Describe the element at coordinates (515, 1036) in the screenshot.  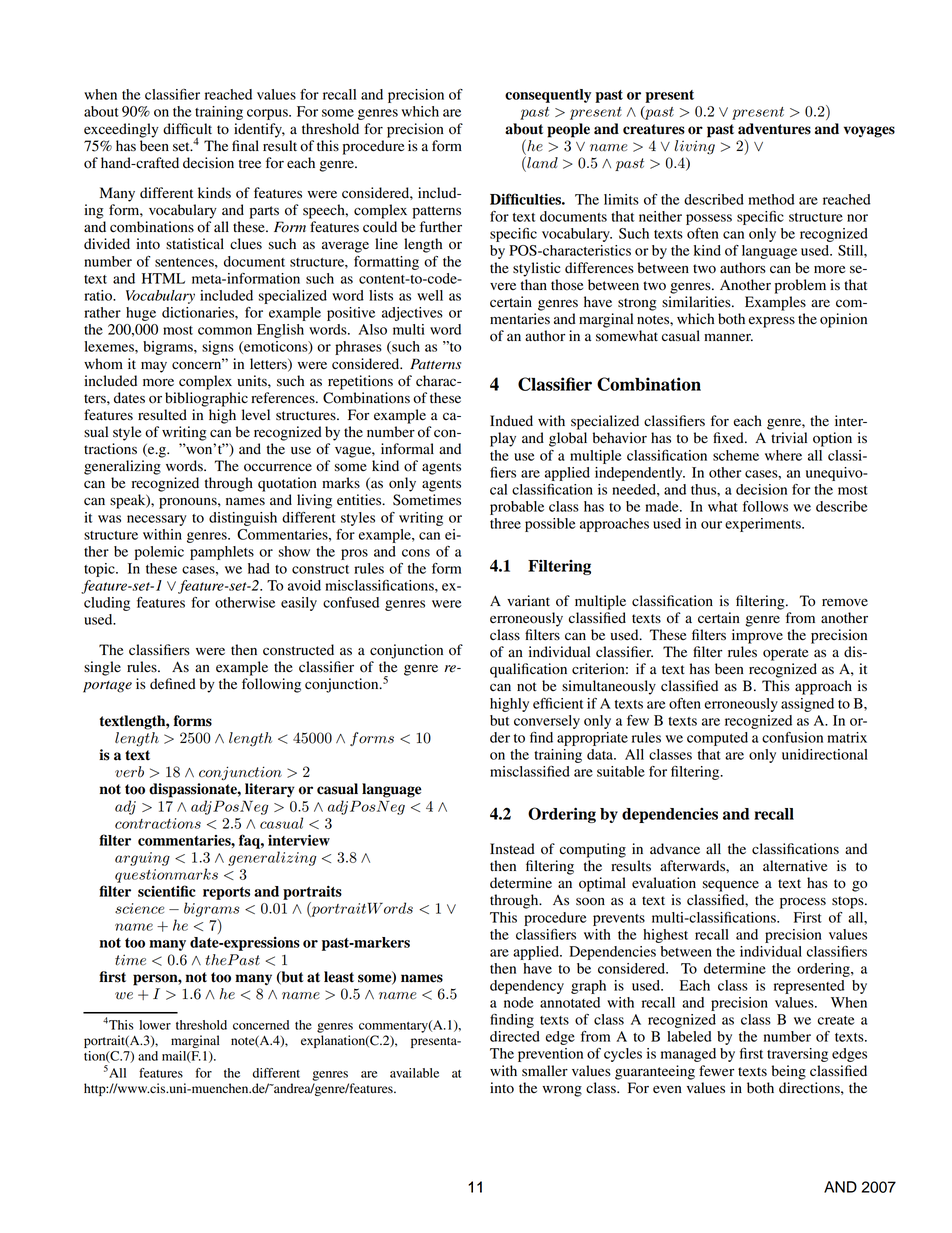
I see `directed` at that location.
